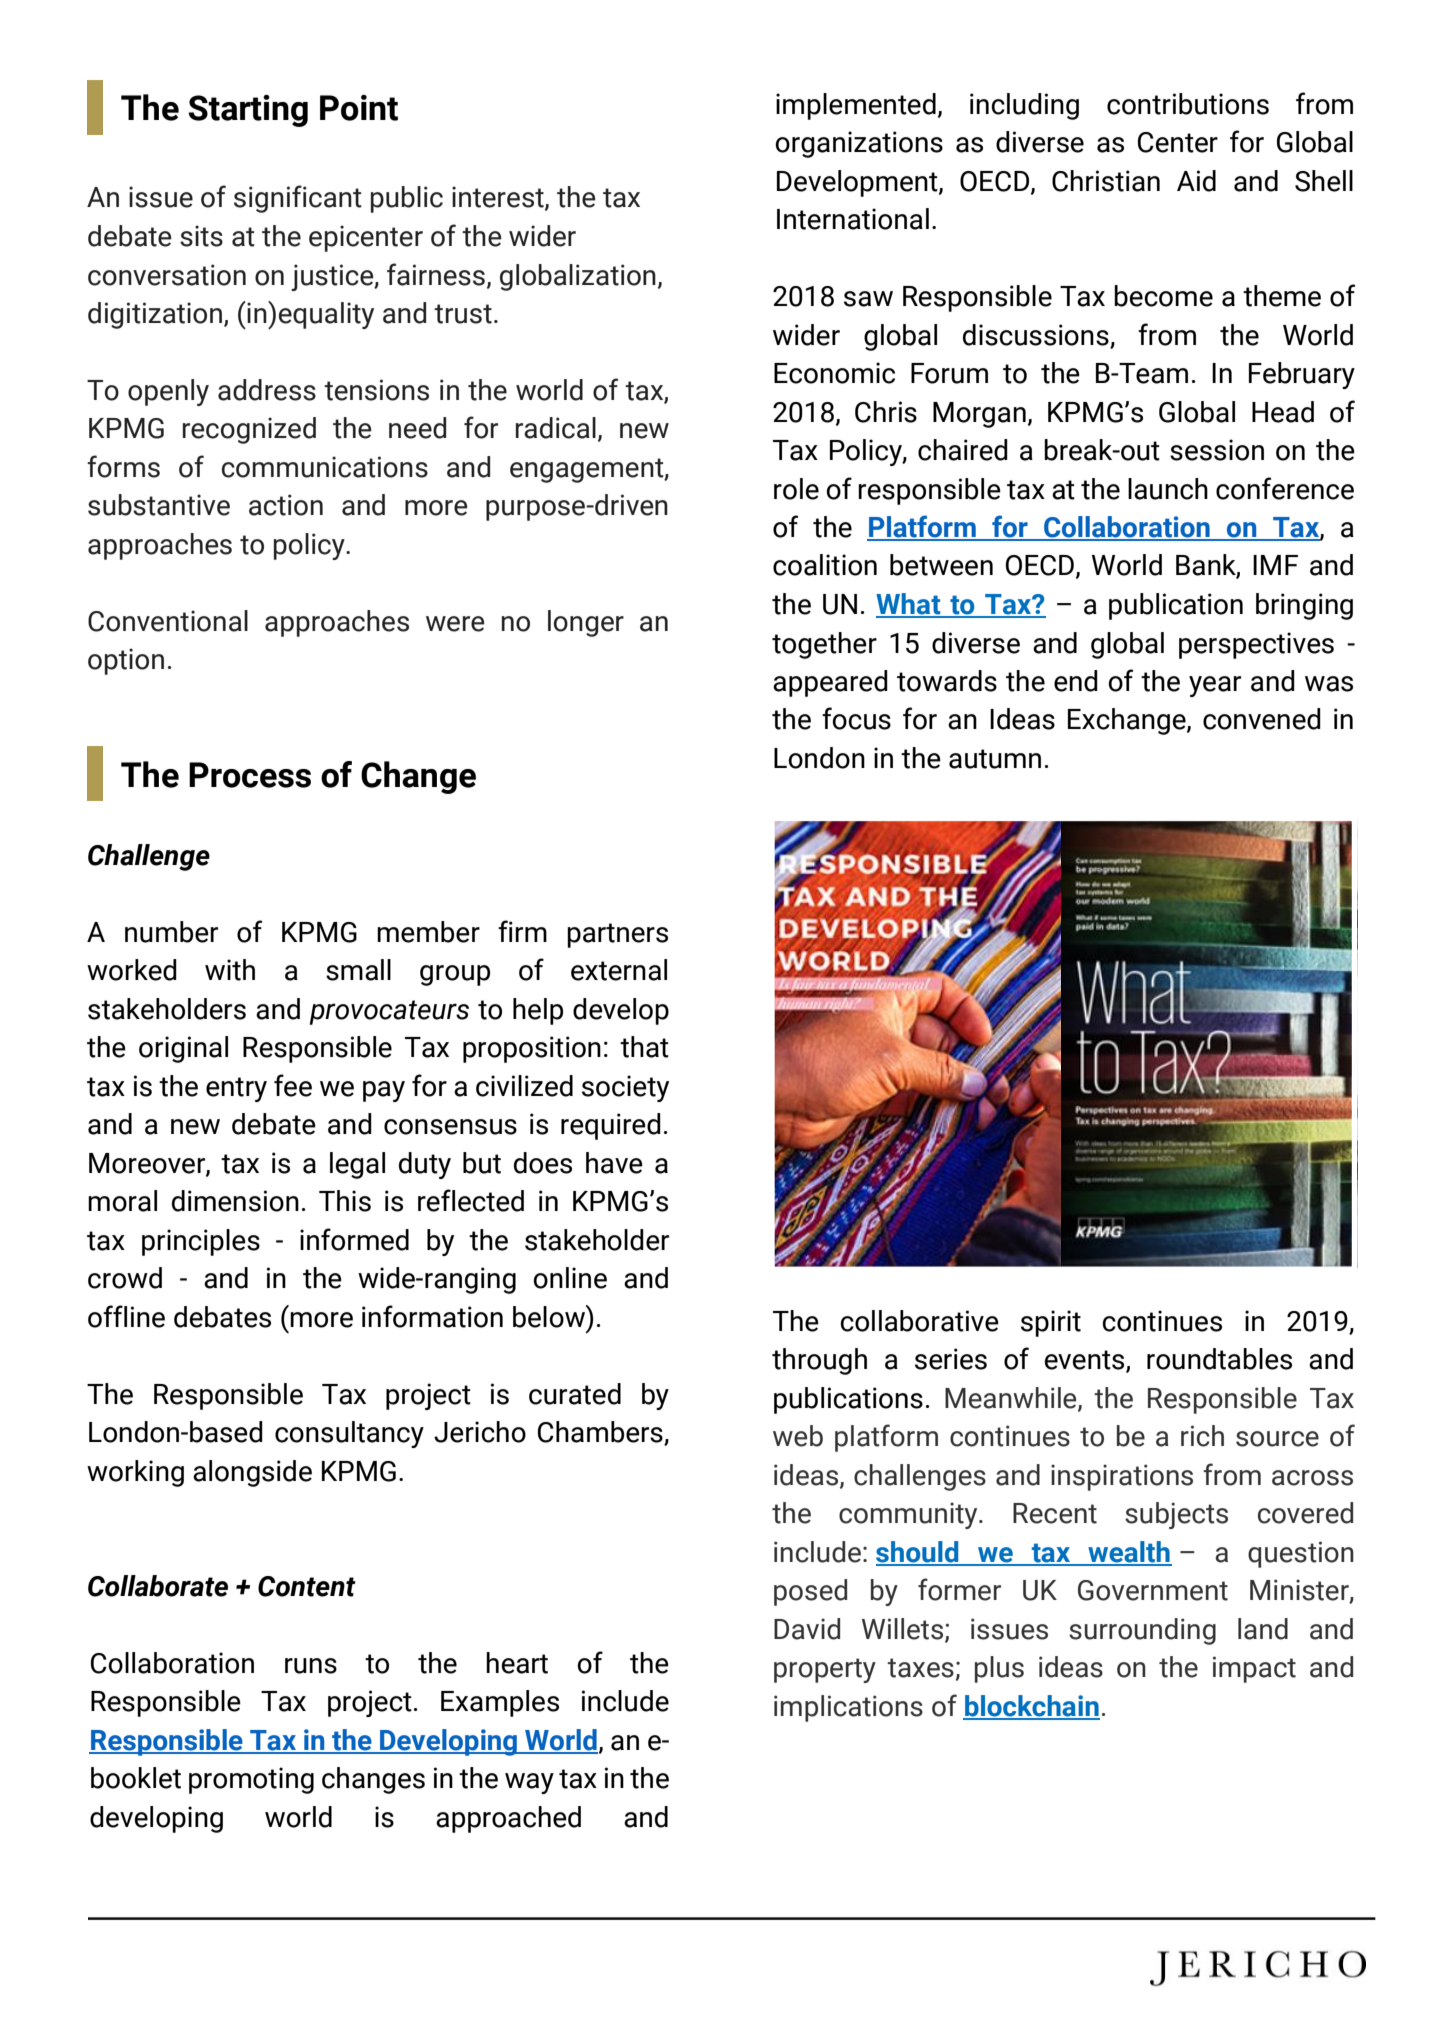  What do you see at coordinates (619, 970) in the screenshot?
I see `external` at bounding box center [619, 970].
